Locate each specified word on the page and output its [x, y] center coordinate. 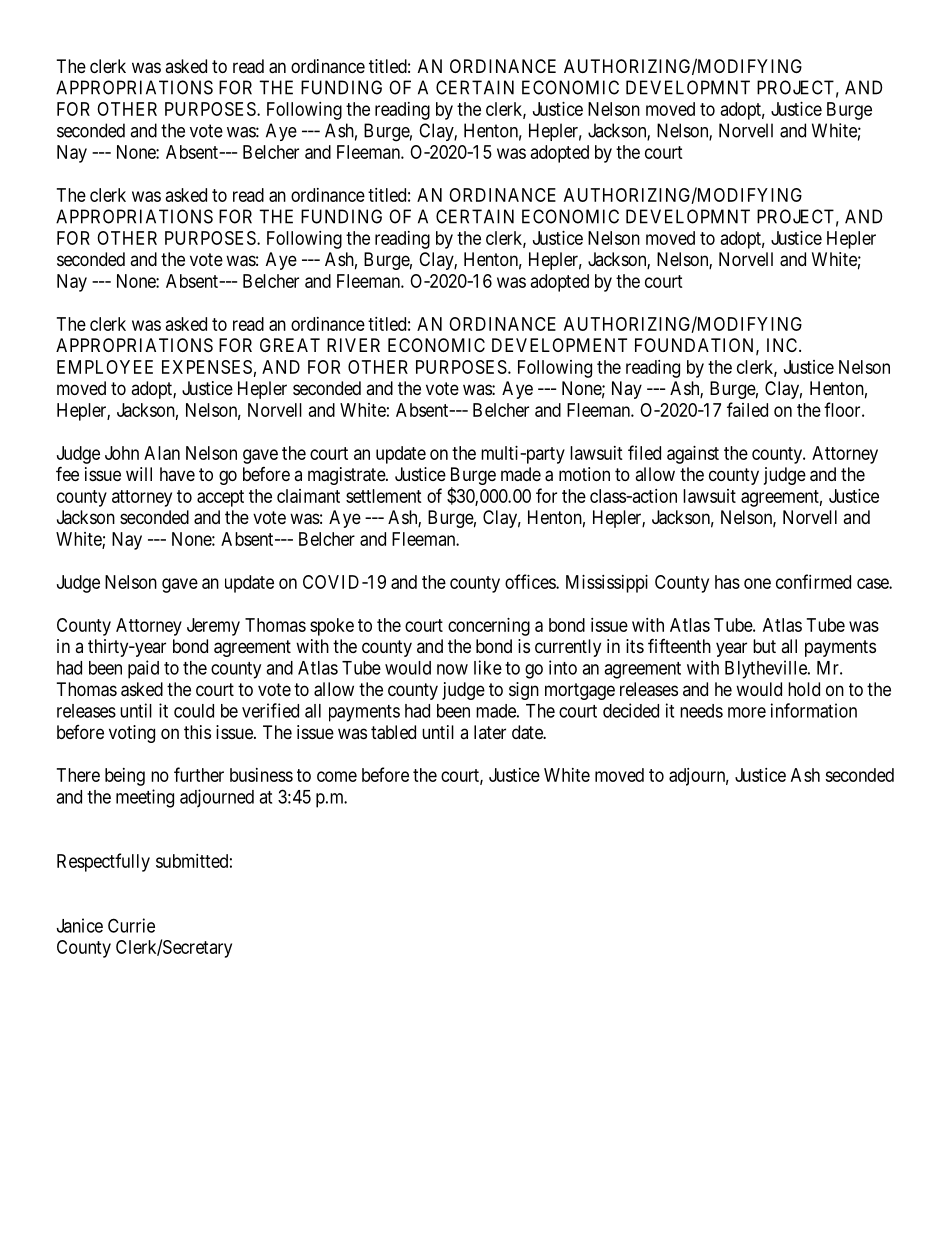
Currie [131, 925]
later [490, 732]
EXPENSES [207, 367]
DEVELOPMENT [559, 345]
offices [531, 581]
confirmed [813, 581]
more [747, 712]
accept [220, 498]
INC [783, 345]
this [197, 732]
